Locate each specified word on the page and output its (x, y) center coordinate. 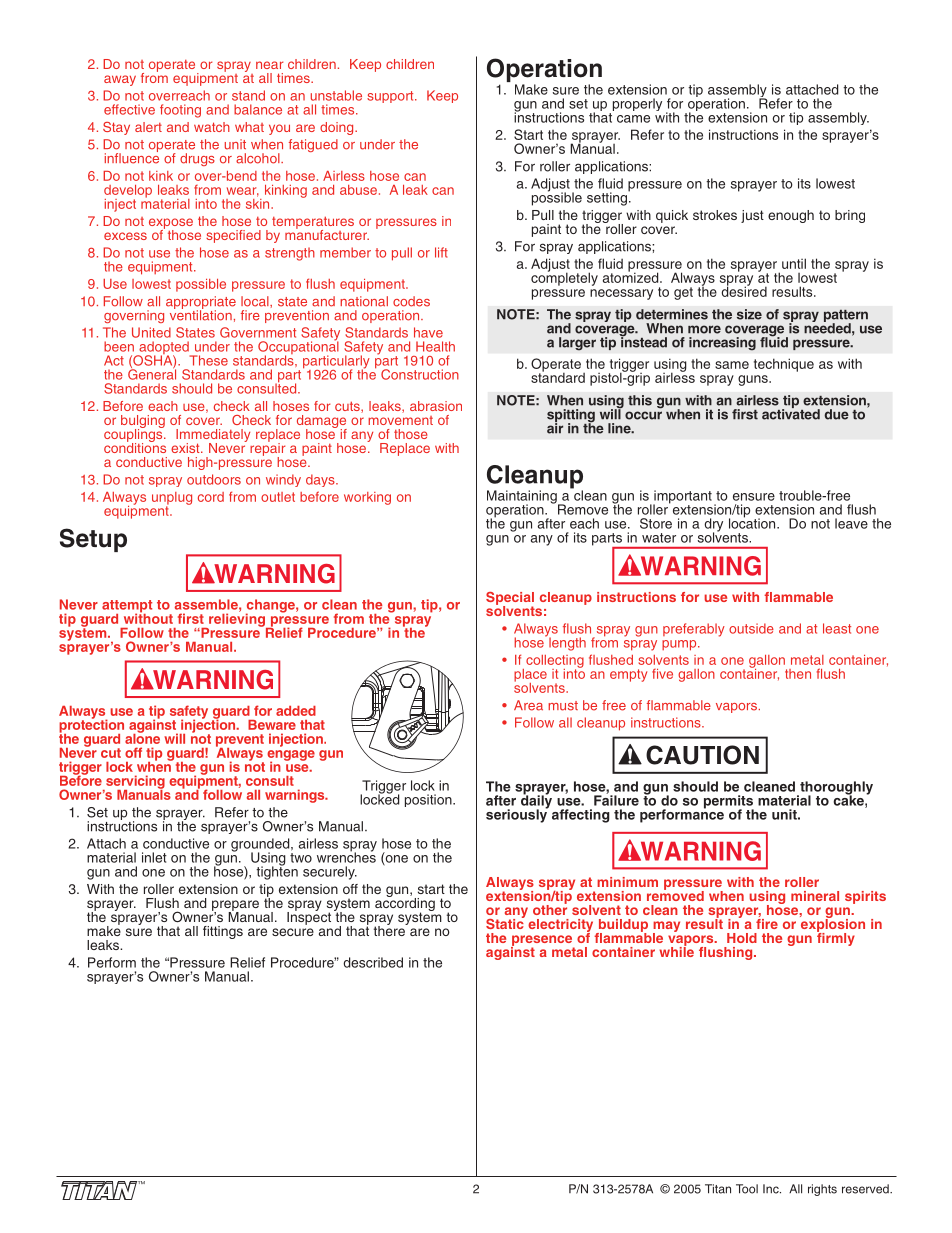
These (208, 360)
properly (636, 106)
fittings (223, 932)
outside (751, 628)
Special (510, 599)
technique (784, 365)
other (550, 909)
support (391, 97)
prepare (235, 906)
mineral (815, 896)
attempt (127, 607)
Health (435, 346)
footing (180, 111)
